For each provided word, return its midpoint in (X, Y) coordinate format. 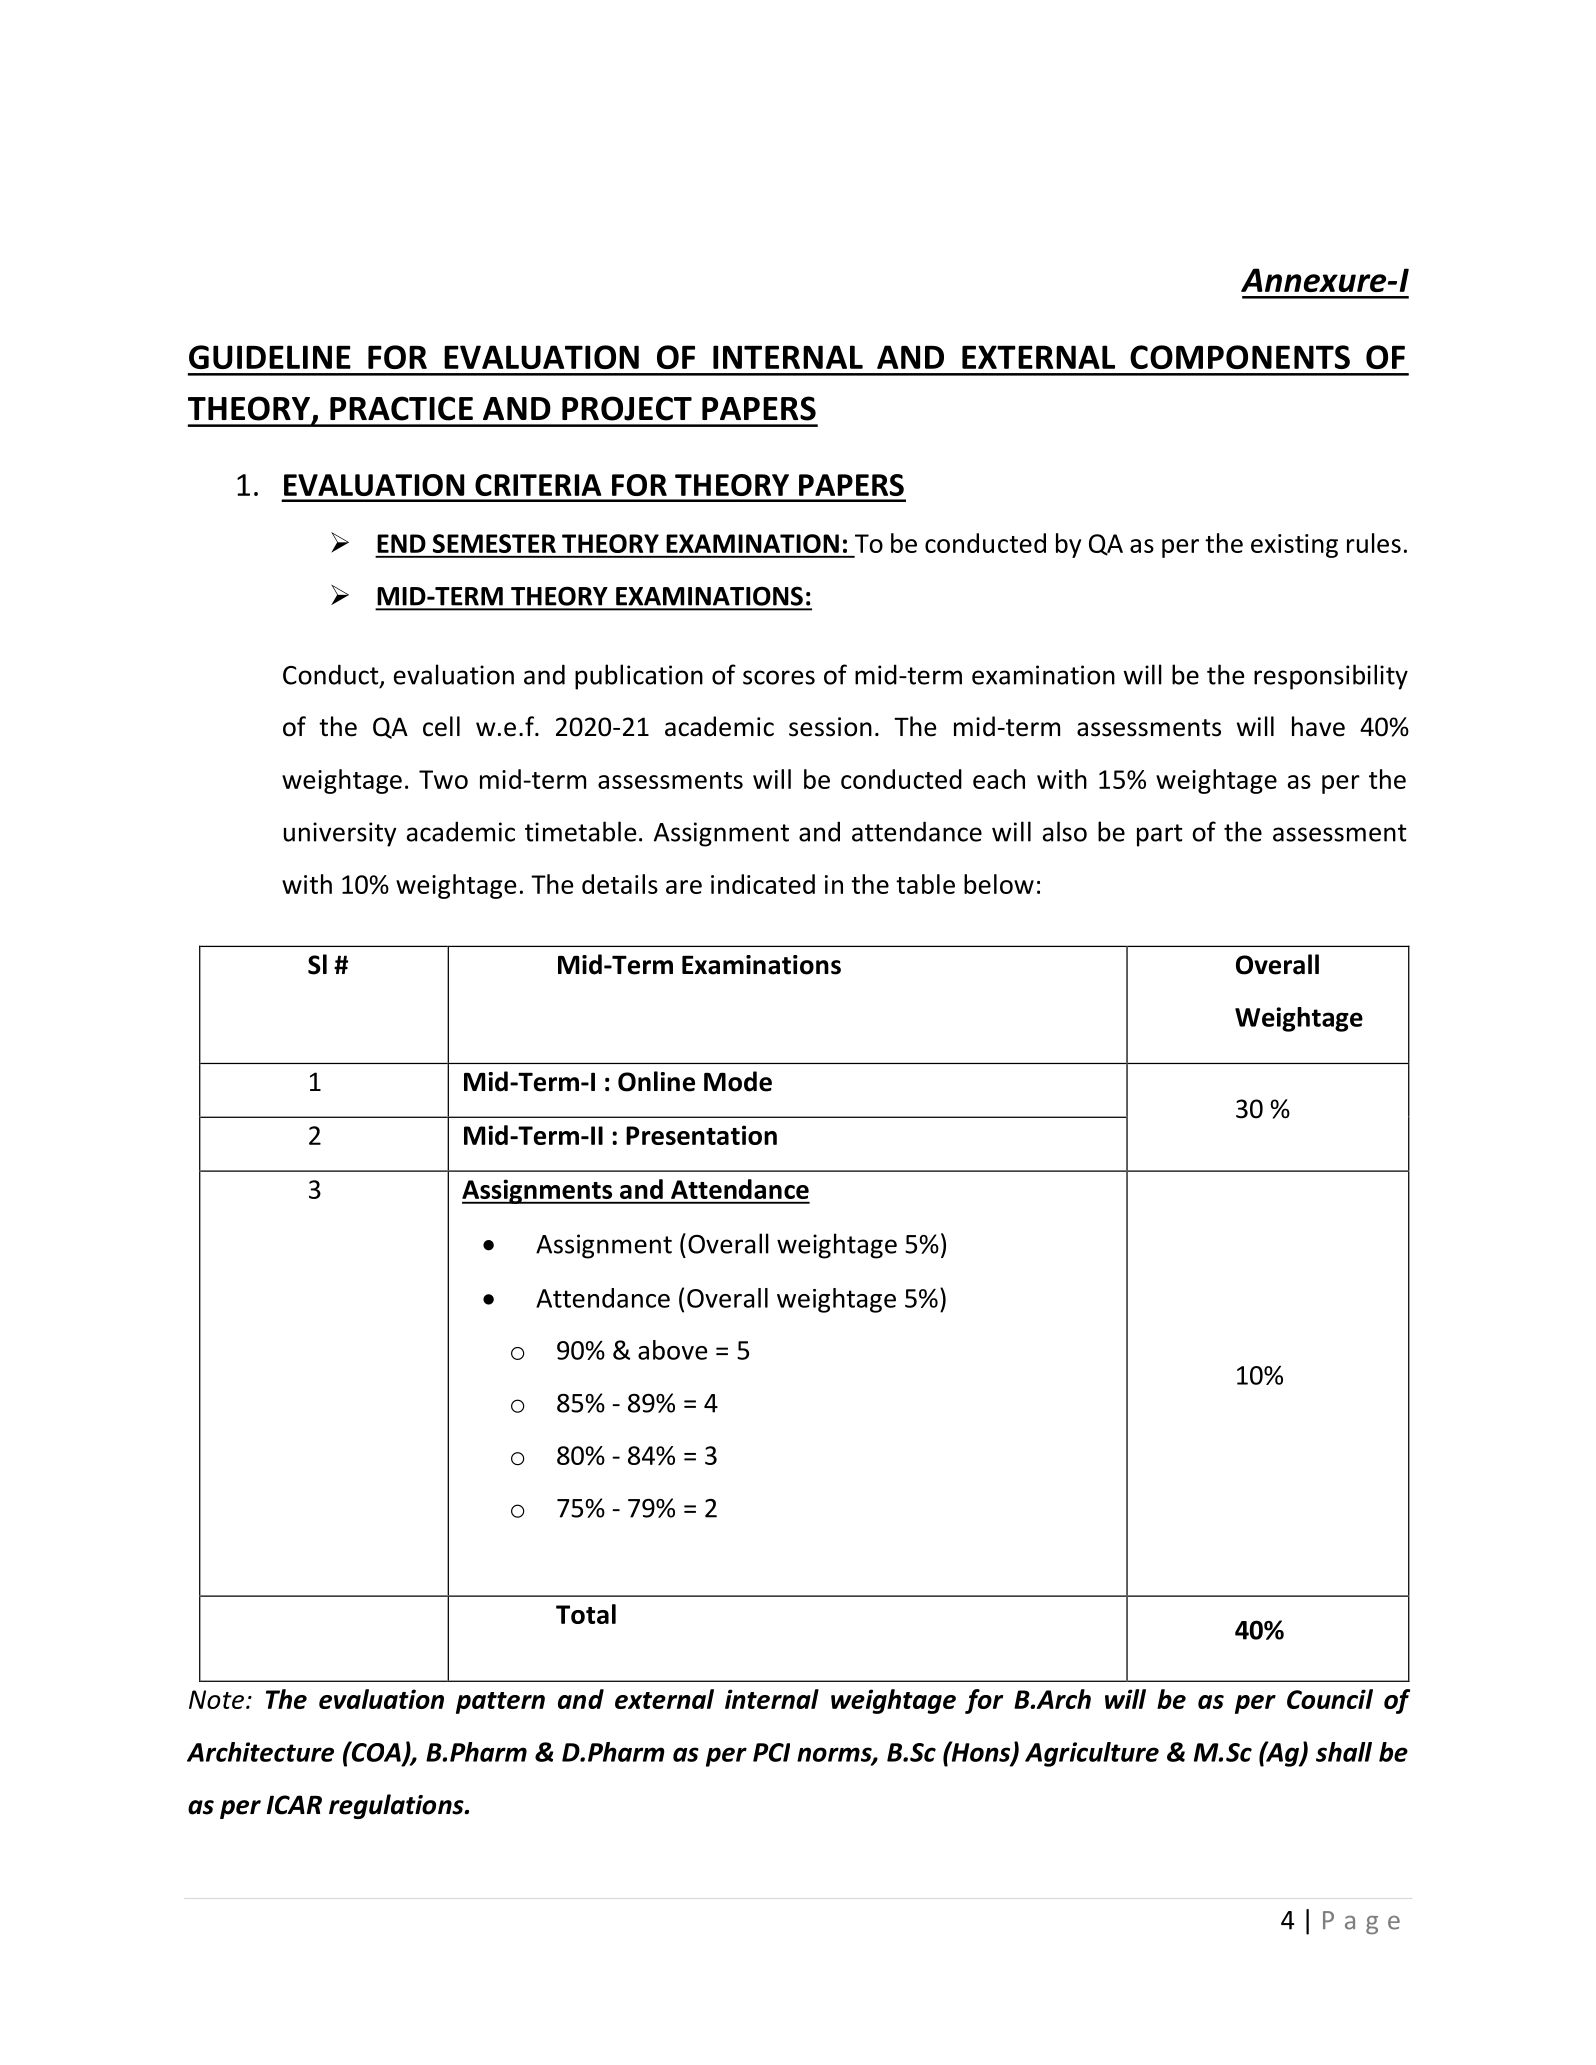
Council (1330, 1699)
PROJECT (627, 408)
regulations (397, 1806)
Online (656, 1081)
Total (586, 1614)
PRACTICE (401, 408)
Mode (738, 1081)
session (830, 727)
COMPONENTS (1240, 357)
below (999, 884)
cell (441, 726)
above (672, 1350)
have (1318, 726)
